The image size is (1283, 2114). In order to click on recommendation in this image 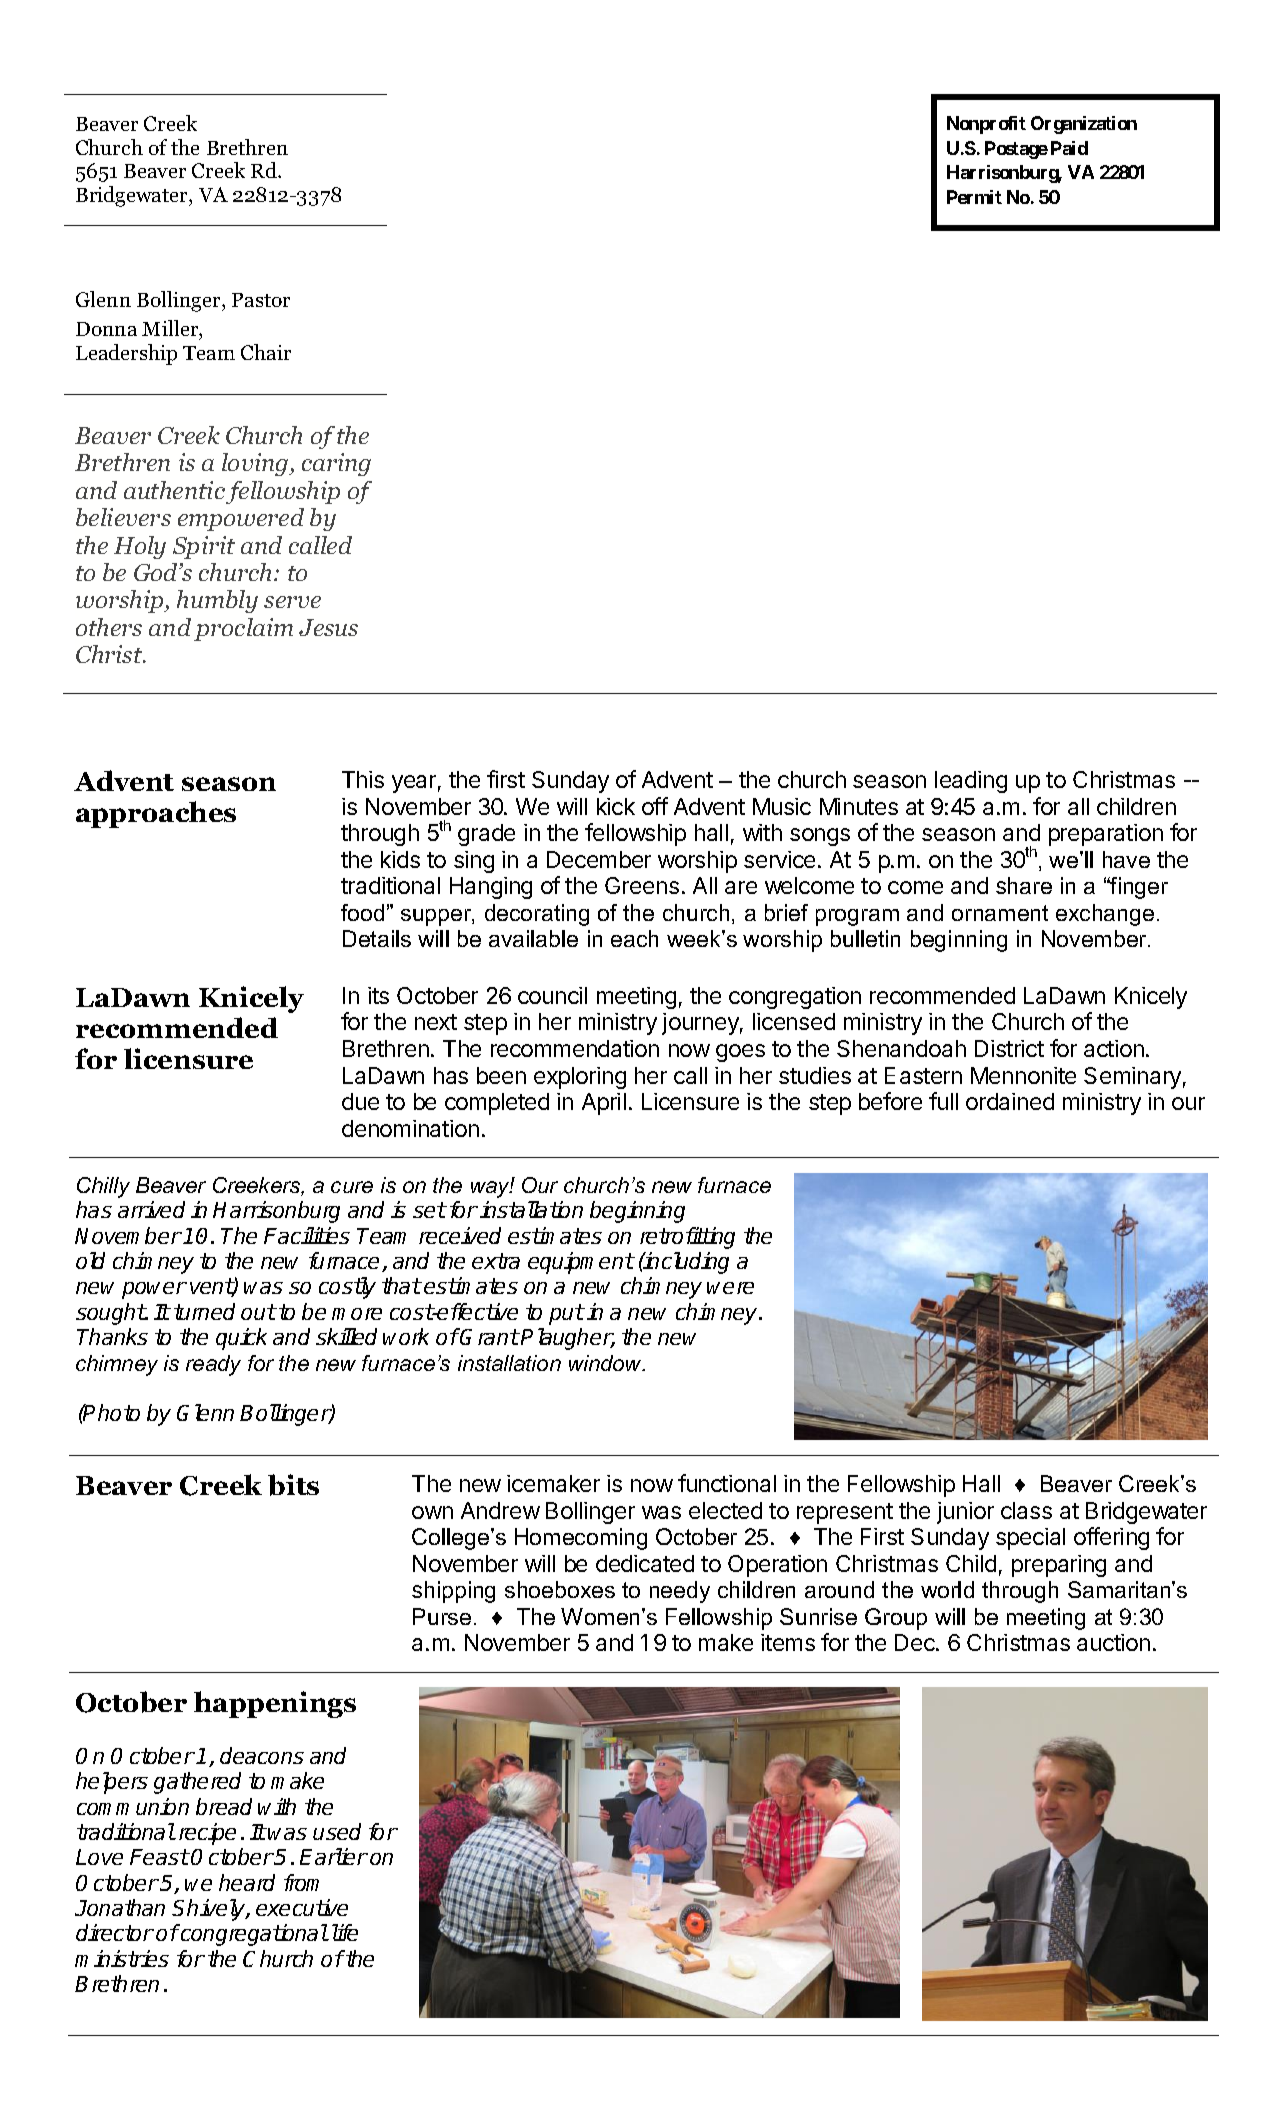, I will do `click(575, 1048)`.
